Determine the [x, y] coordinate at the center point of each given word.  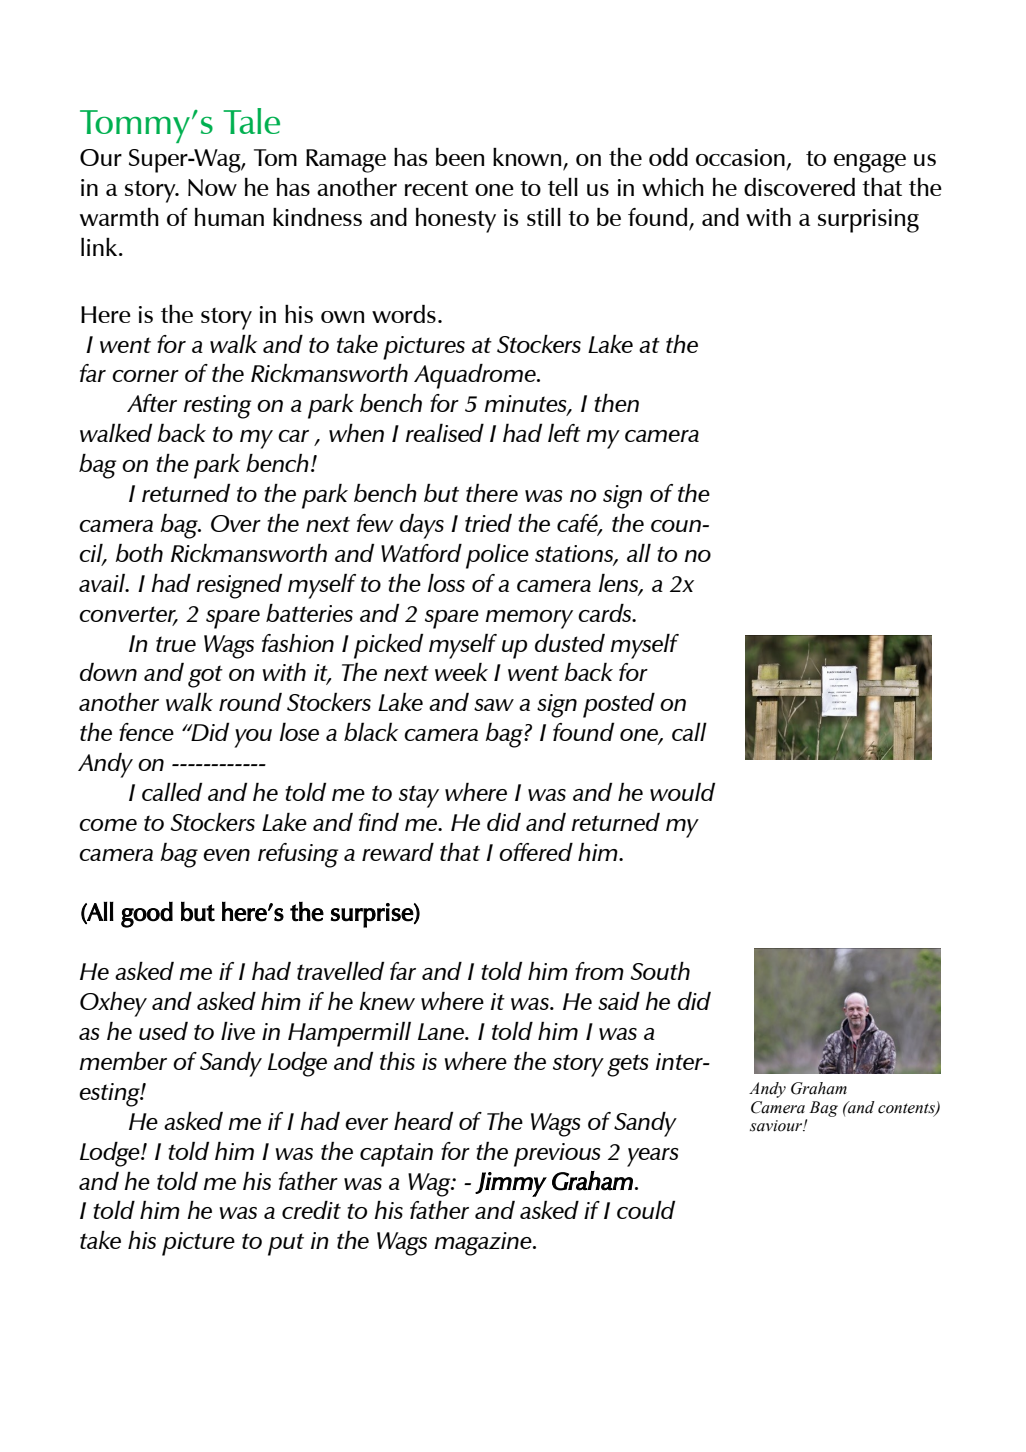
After [152, 403]
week [461, 672]
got [205, 676]
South [660, 971]
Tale [251, 121]
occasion [740, 157]
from [599, 971]
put [286, 1244]
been [460, 157]
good [147, 914]
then [616, 403]
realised [444, 432]
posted [619, 705]
